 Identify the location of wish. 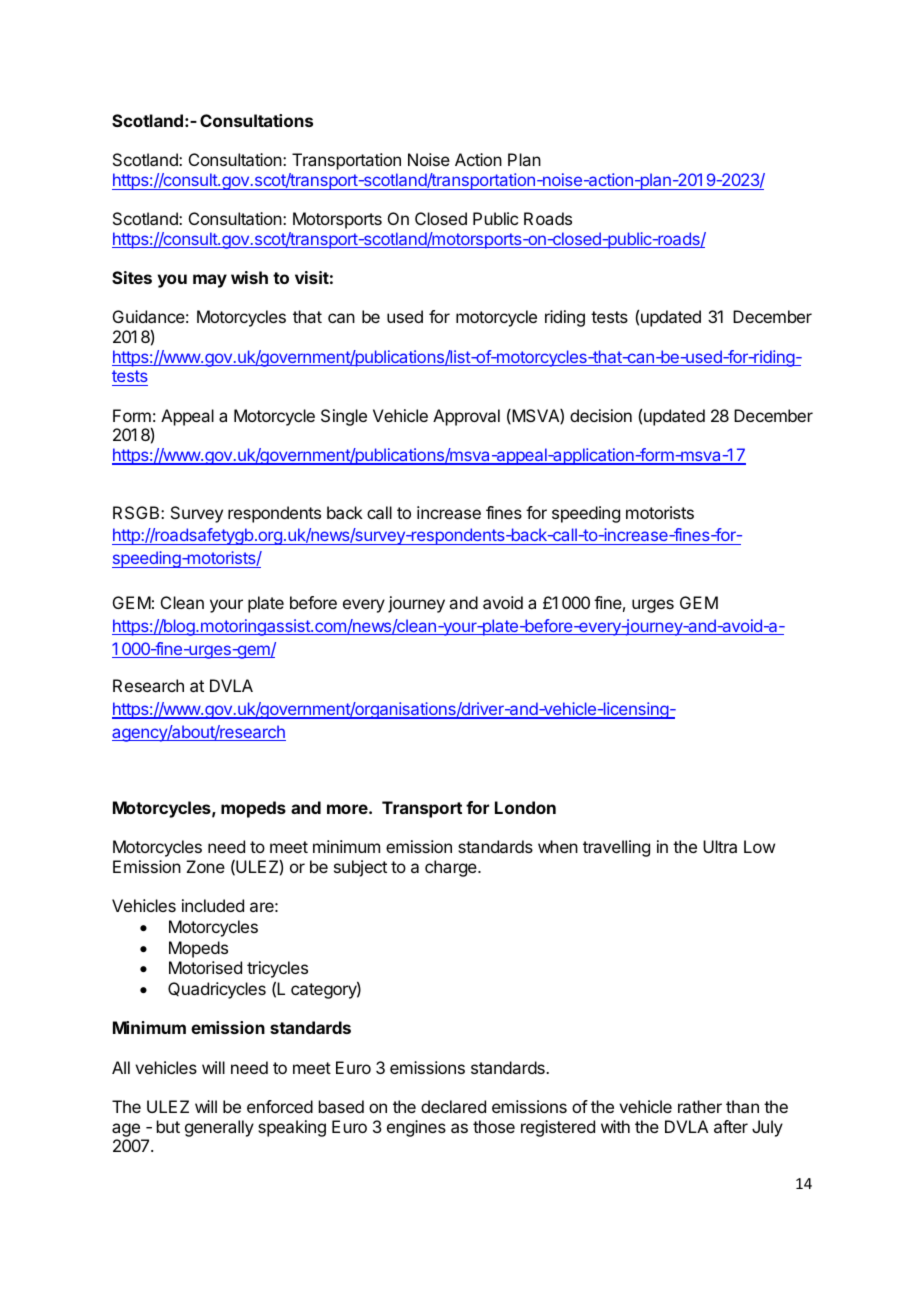
(249, 277).
